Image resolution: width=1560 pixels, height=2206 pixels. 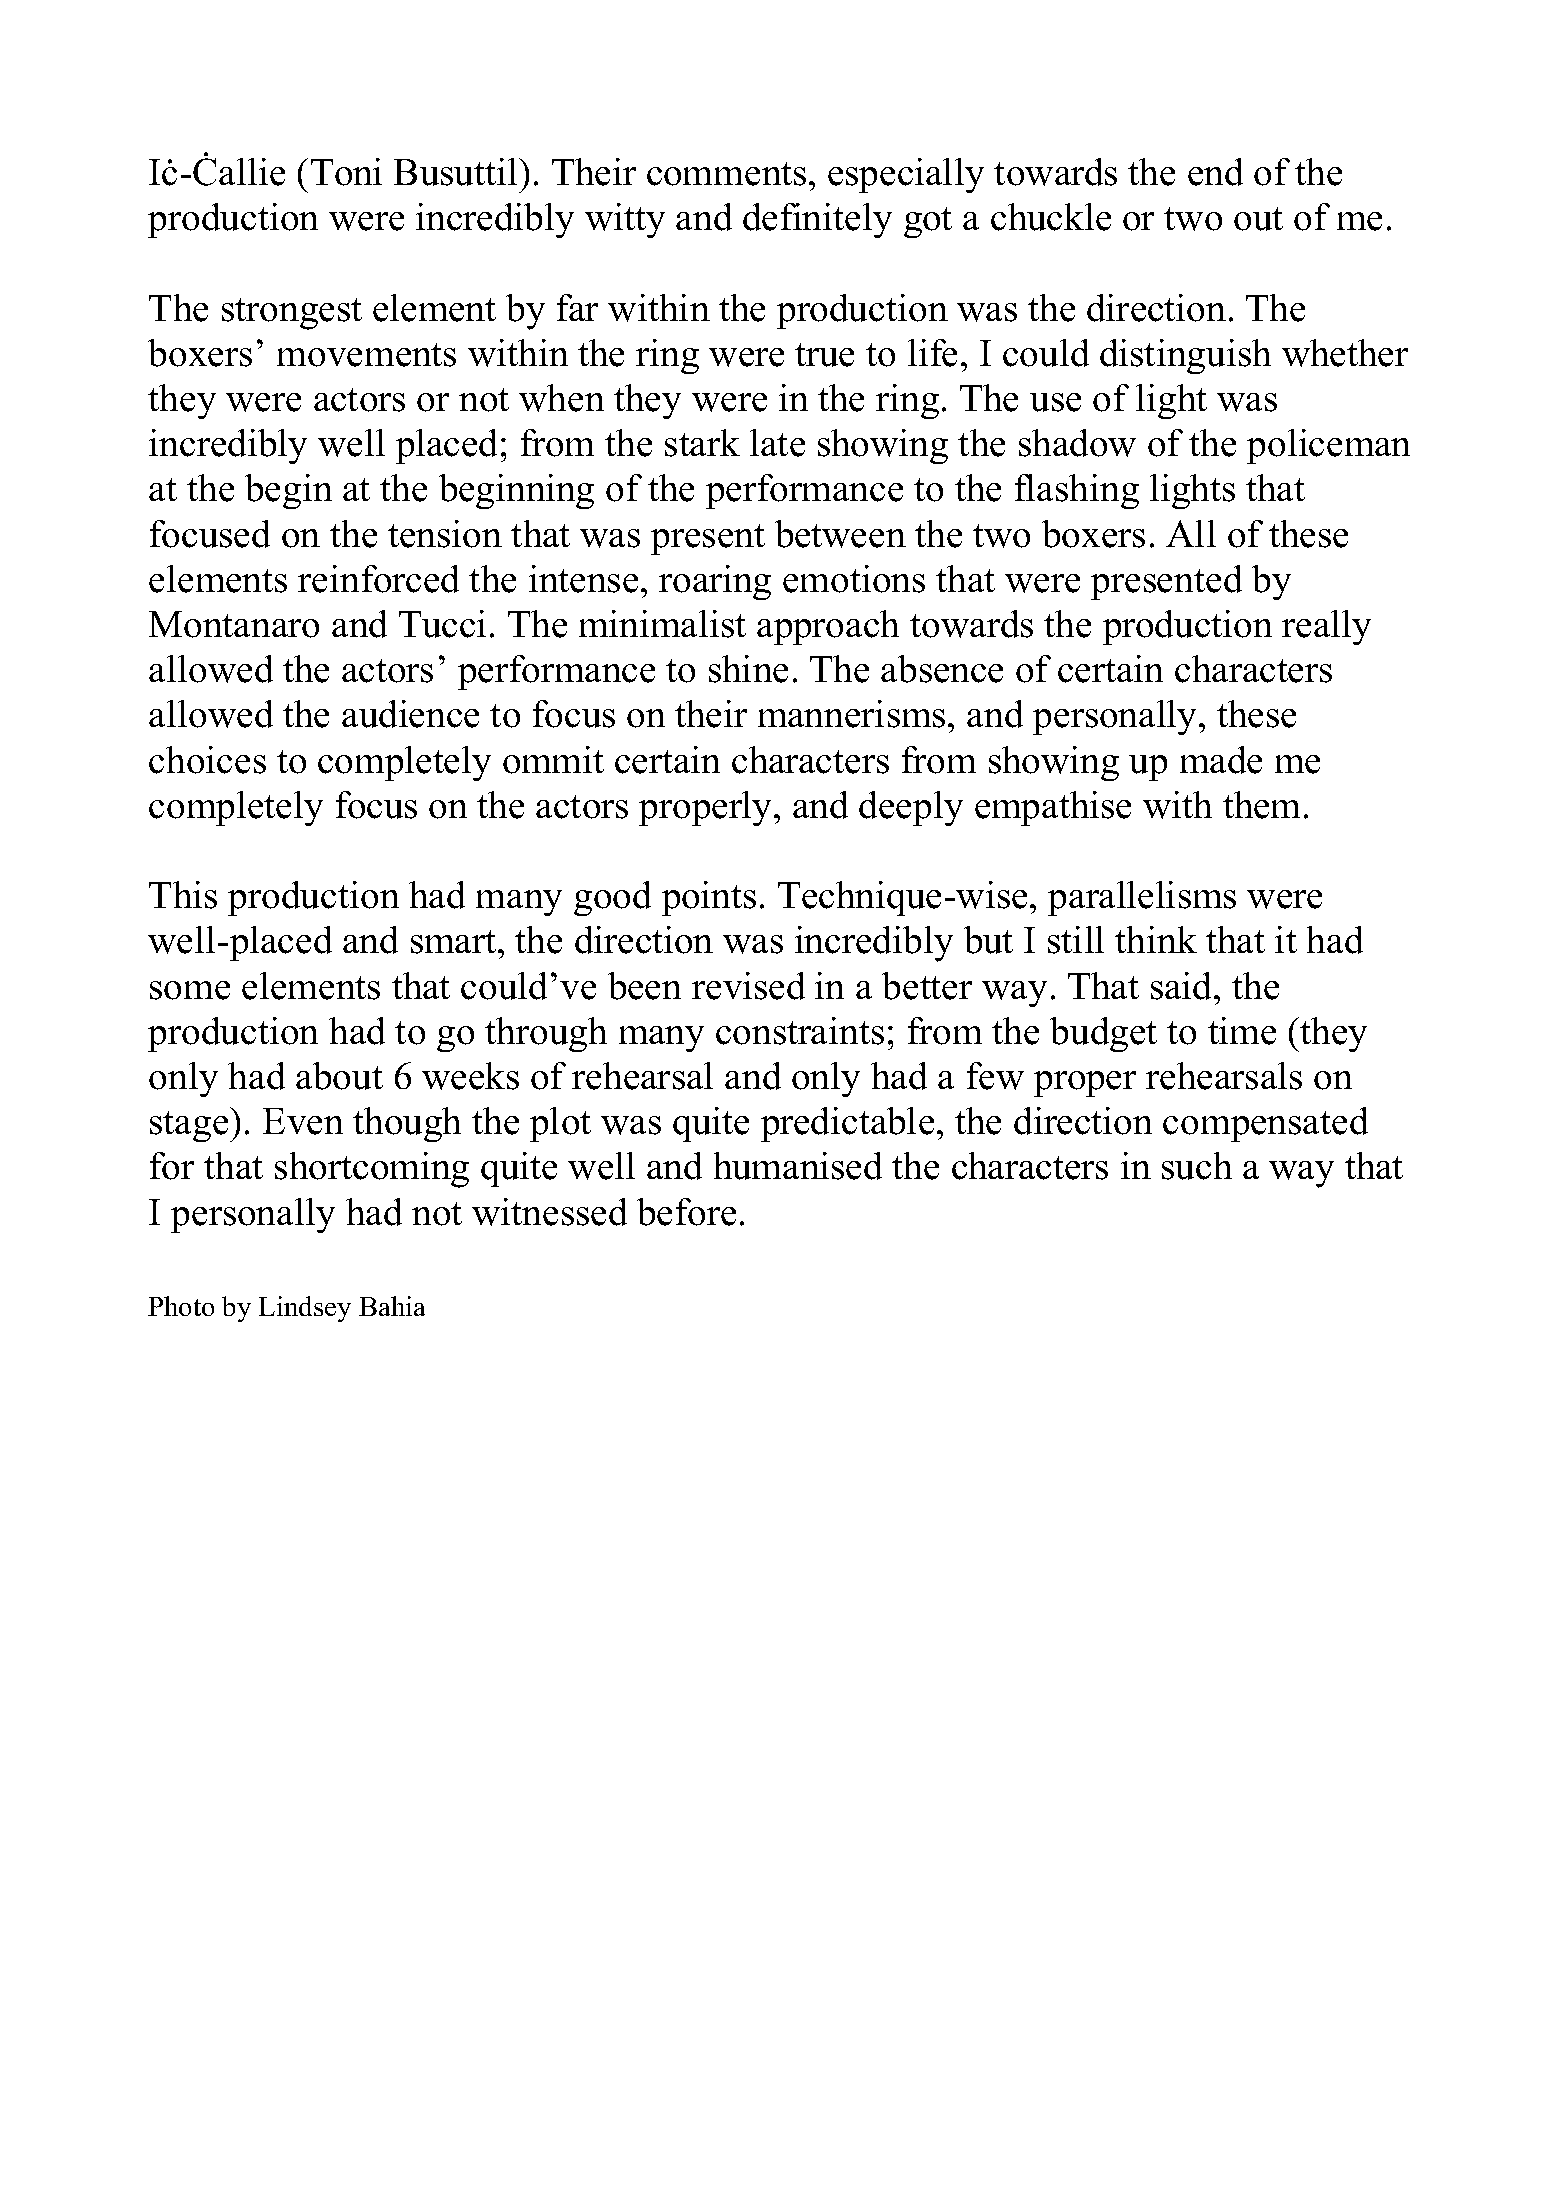 I want to click on Toni, so click(x=346, y=172).
